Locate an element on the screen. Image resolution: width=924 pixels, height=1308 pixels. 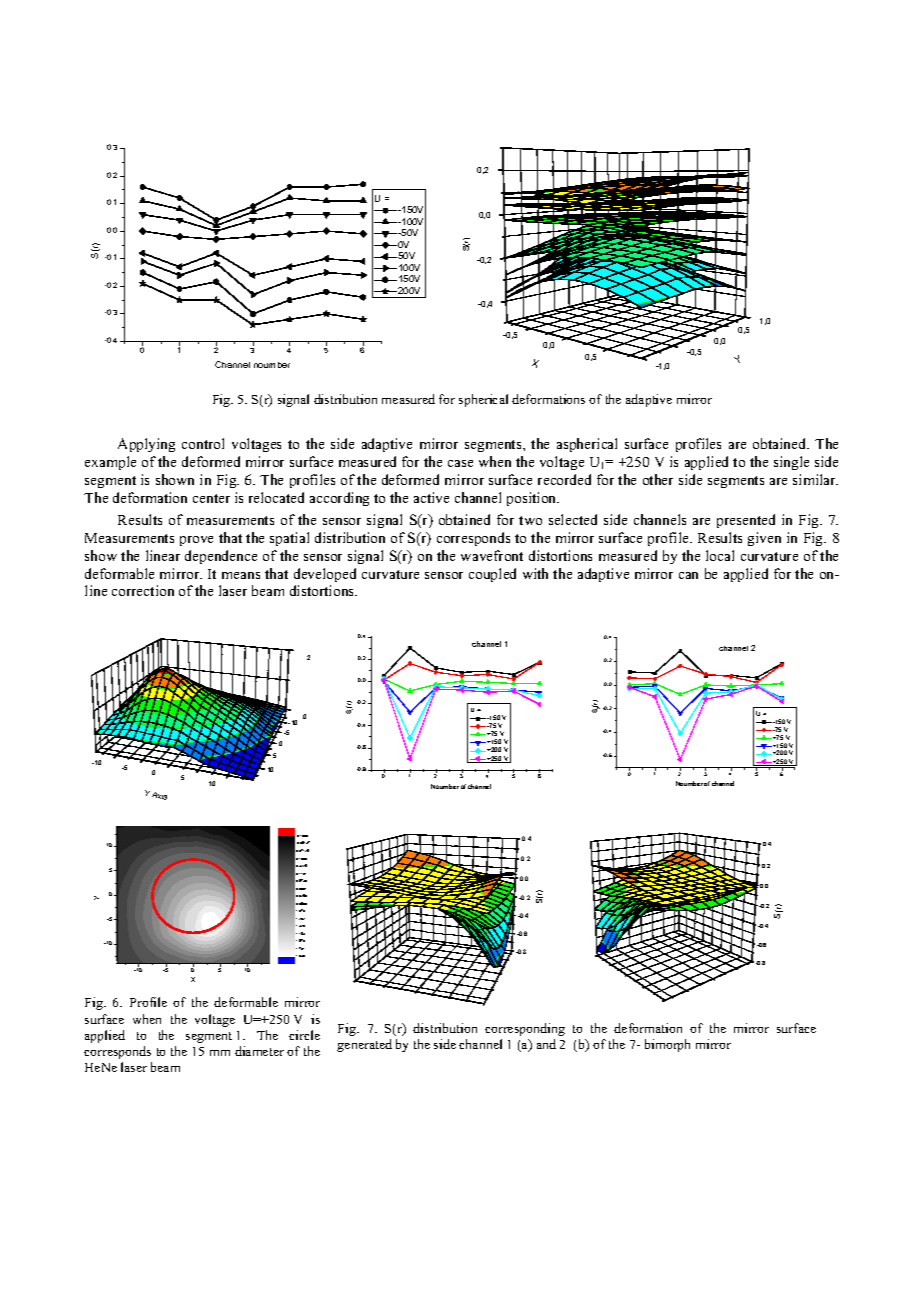
coupled is located at coordinates (492, 575).
